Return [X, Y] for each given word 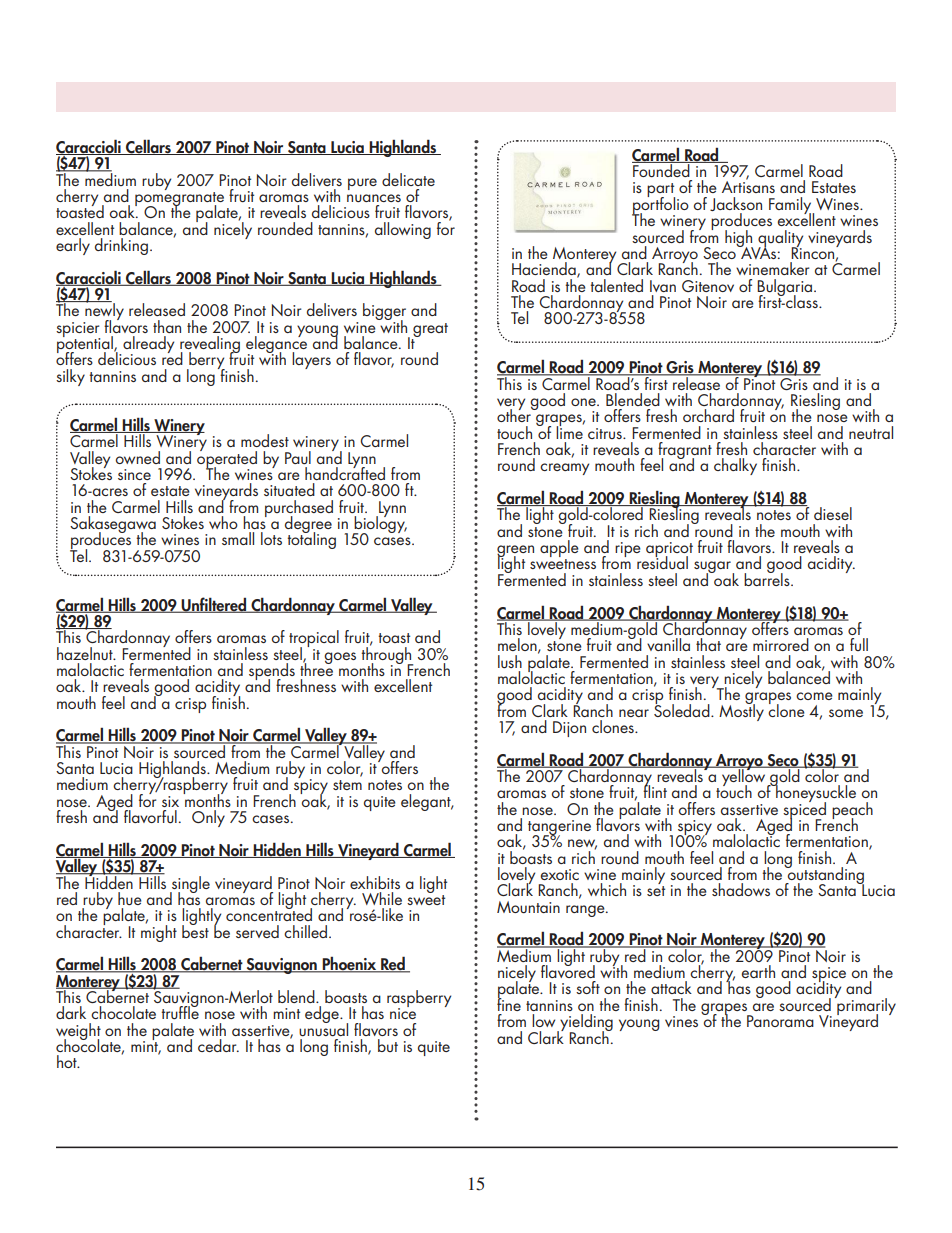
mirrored [781, 644]
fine [509, 1003]
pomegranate [179, 200]
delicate [408, 179]
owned [138, 457]
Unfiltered [214, 605]
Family [791, 206]
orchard [708, 415]
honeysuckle [815, 794]
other [515, 414]
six [170, 801]
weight [78, 1032]
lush [510, 661]
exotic [559, 874]
